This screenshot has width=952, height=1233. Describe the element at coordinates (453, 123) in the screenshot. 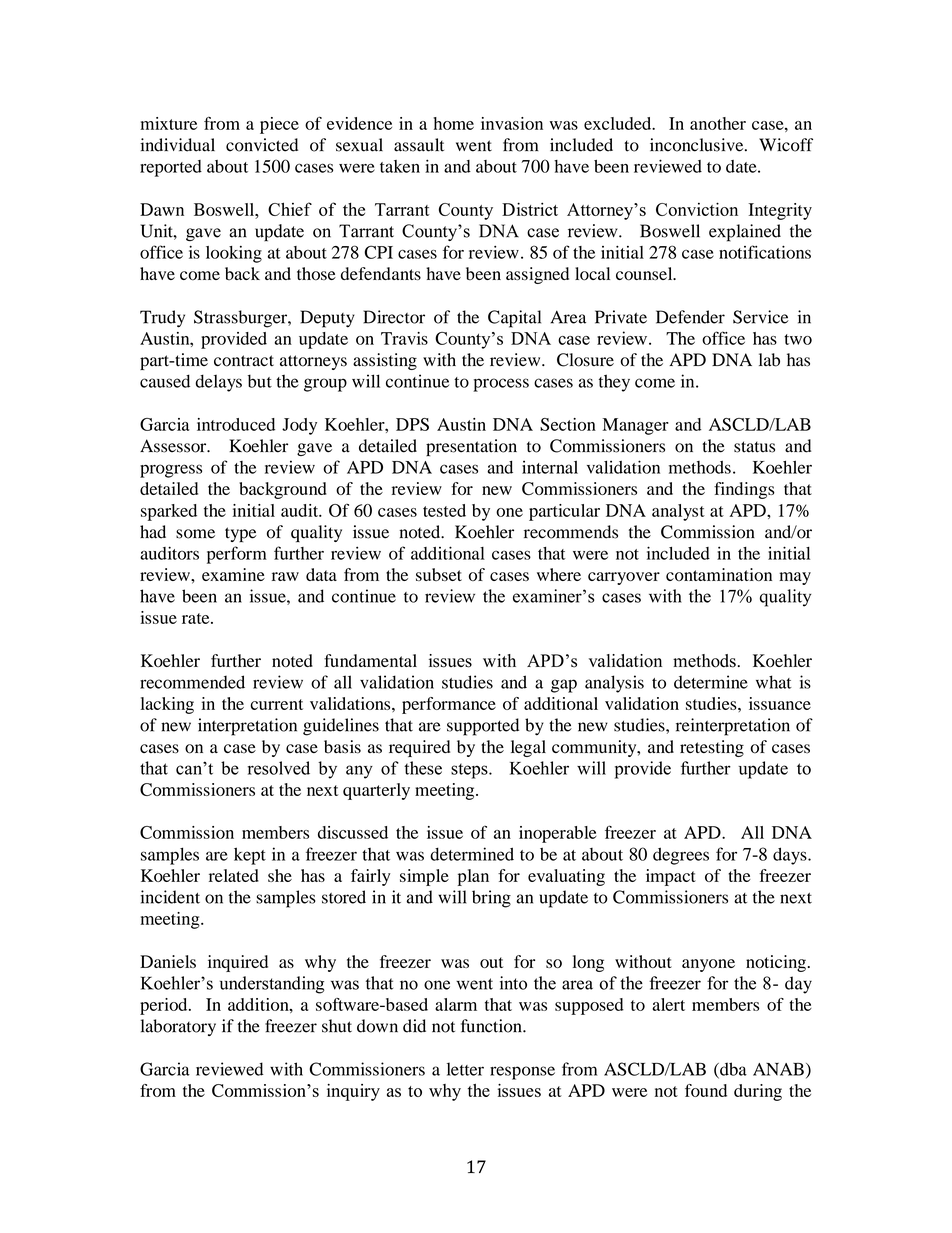

I see `home` at that location.
